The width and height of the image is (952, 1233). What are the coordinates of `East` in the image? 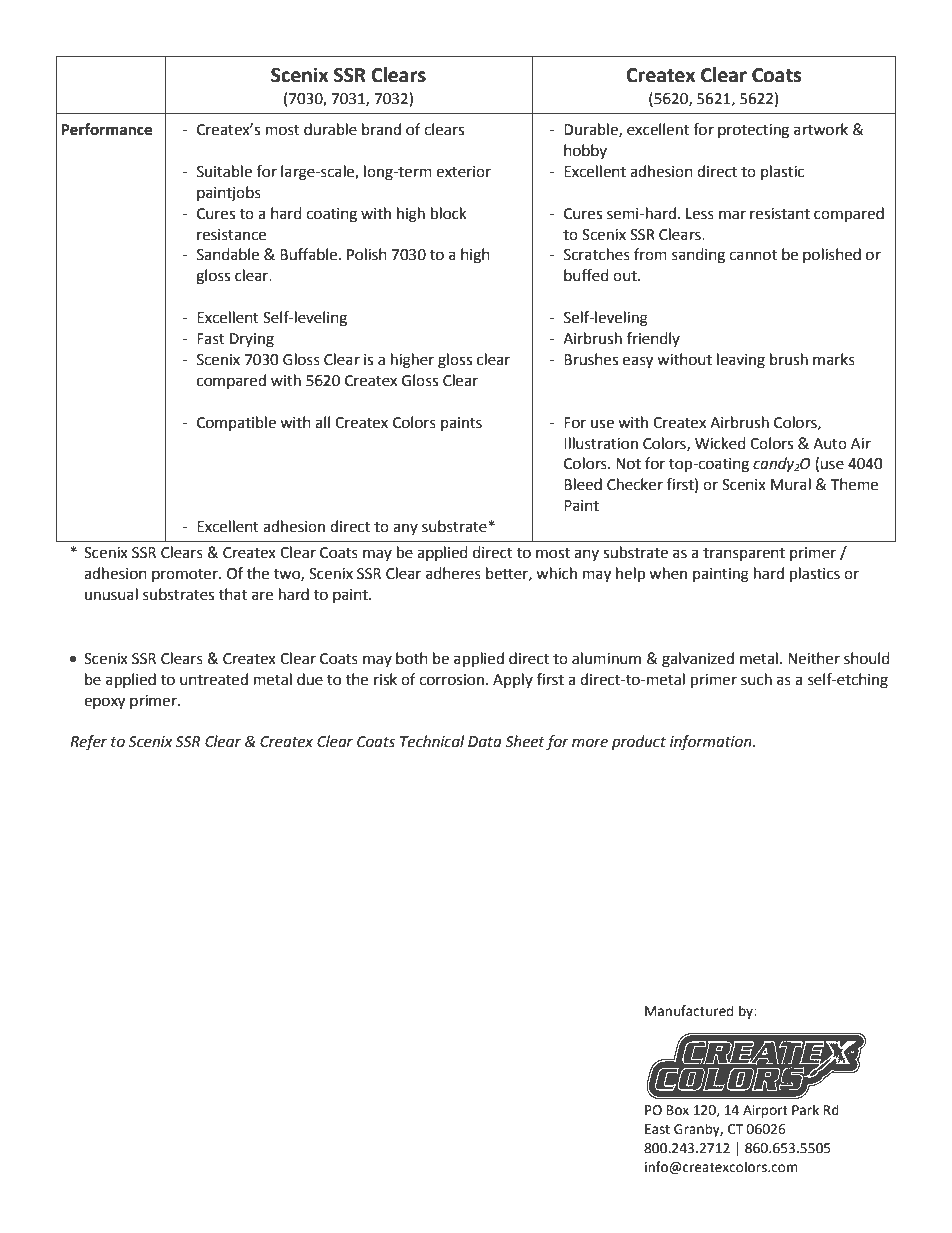 It's located at (657, 1129).
